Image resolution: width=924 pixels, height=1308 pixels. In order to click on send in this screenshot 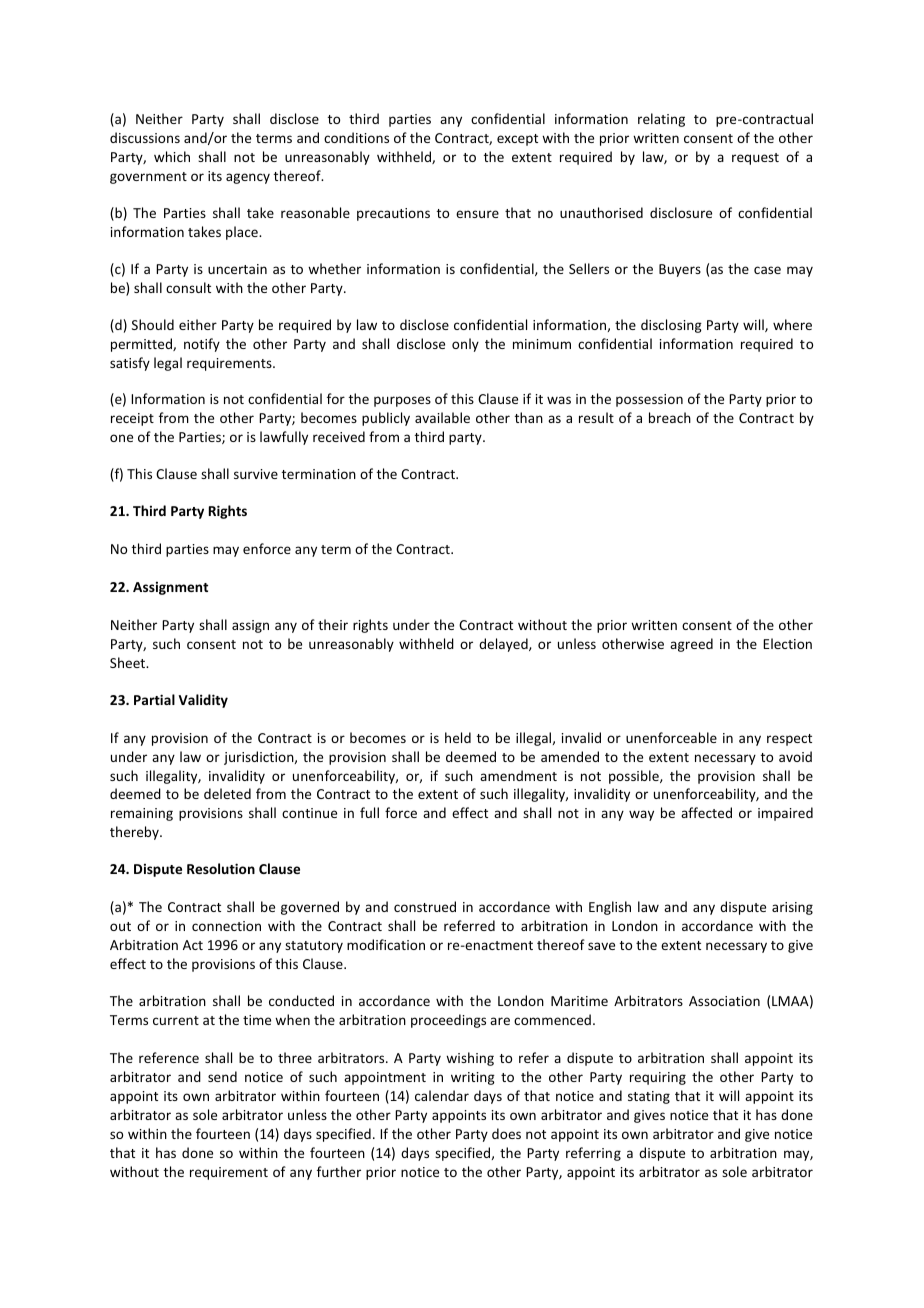, I will do `click(222, 1076)`.
